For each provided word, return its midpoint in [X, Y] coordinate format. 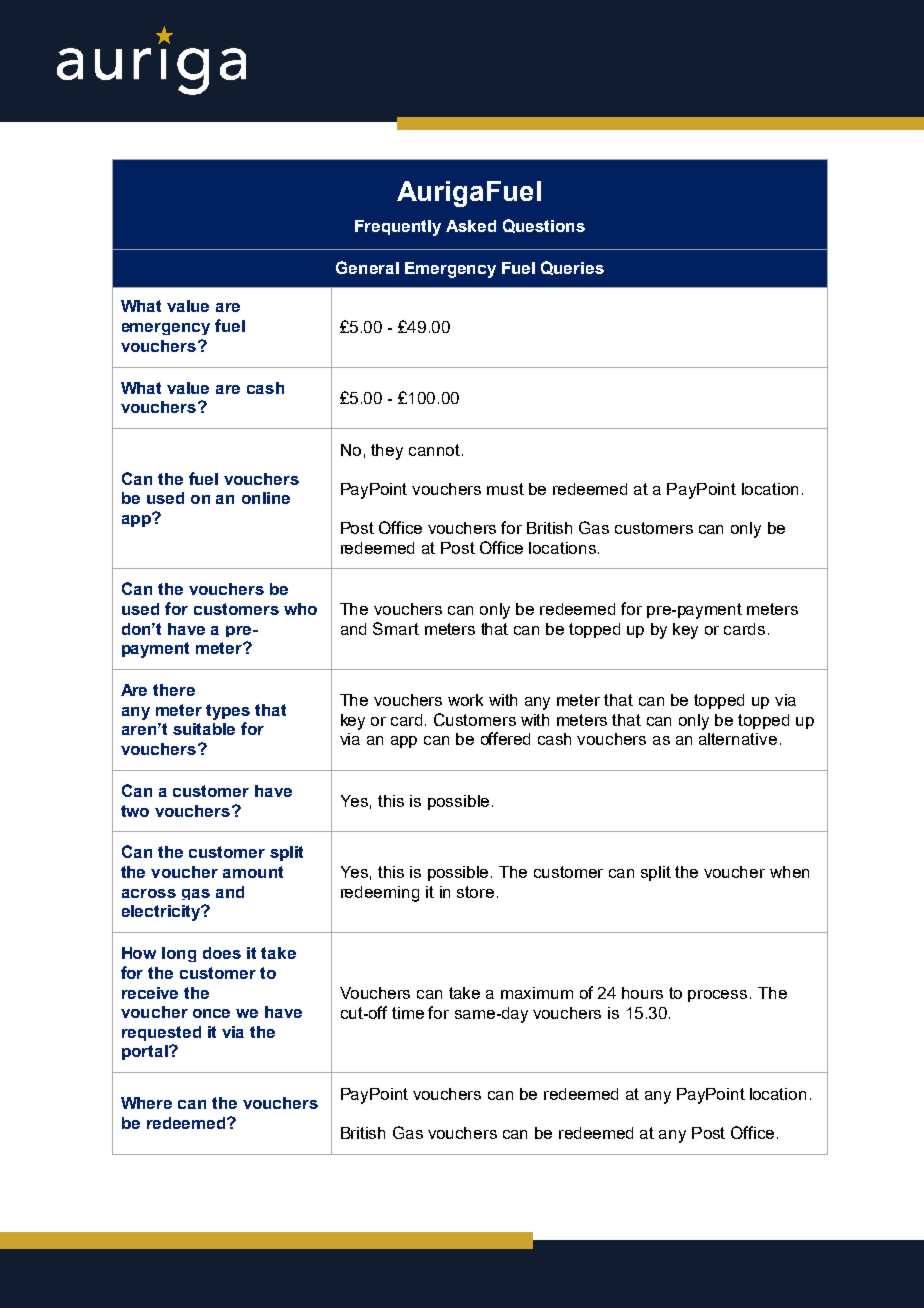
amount [253, 872]
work [465, 700]
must [505, 489]
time [408, 1013]
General [367, 267]
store [475, 892]
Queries [572, 268]
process [717, 996]
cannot [434, 450]
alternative [738, 739]
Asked [471, 226]
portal [146, 1052]
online [266, 498]
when [789, 872]
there [174, 690]
